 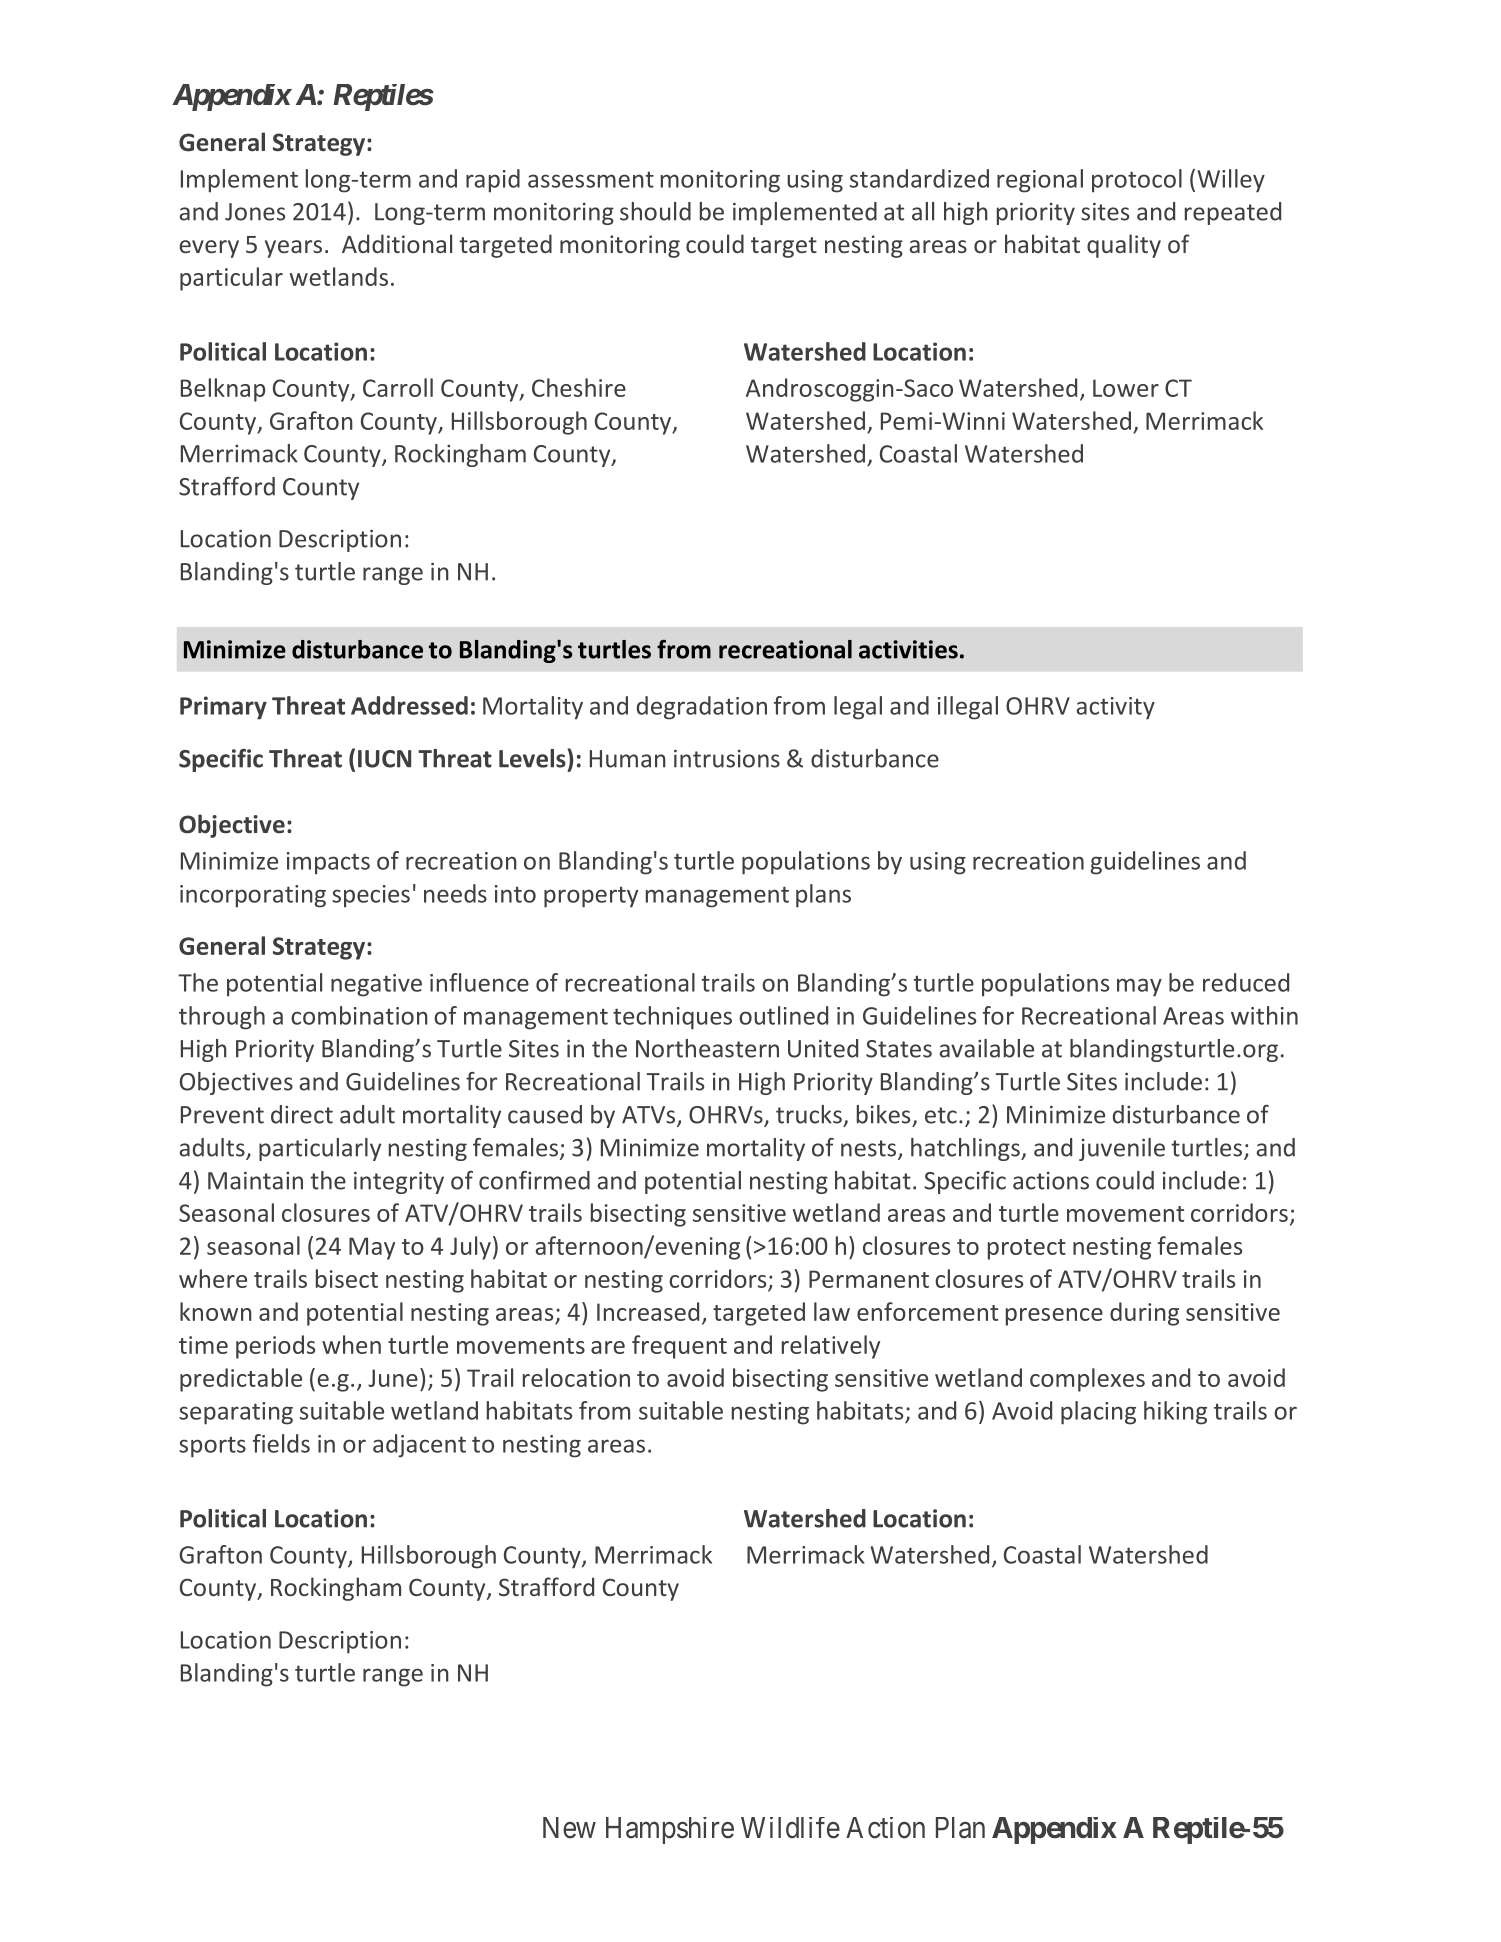 I want to click on combination, so click(x=359, y=1015).
